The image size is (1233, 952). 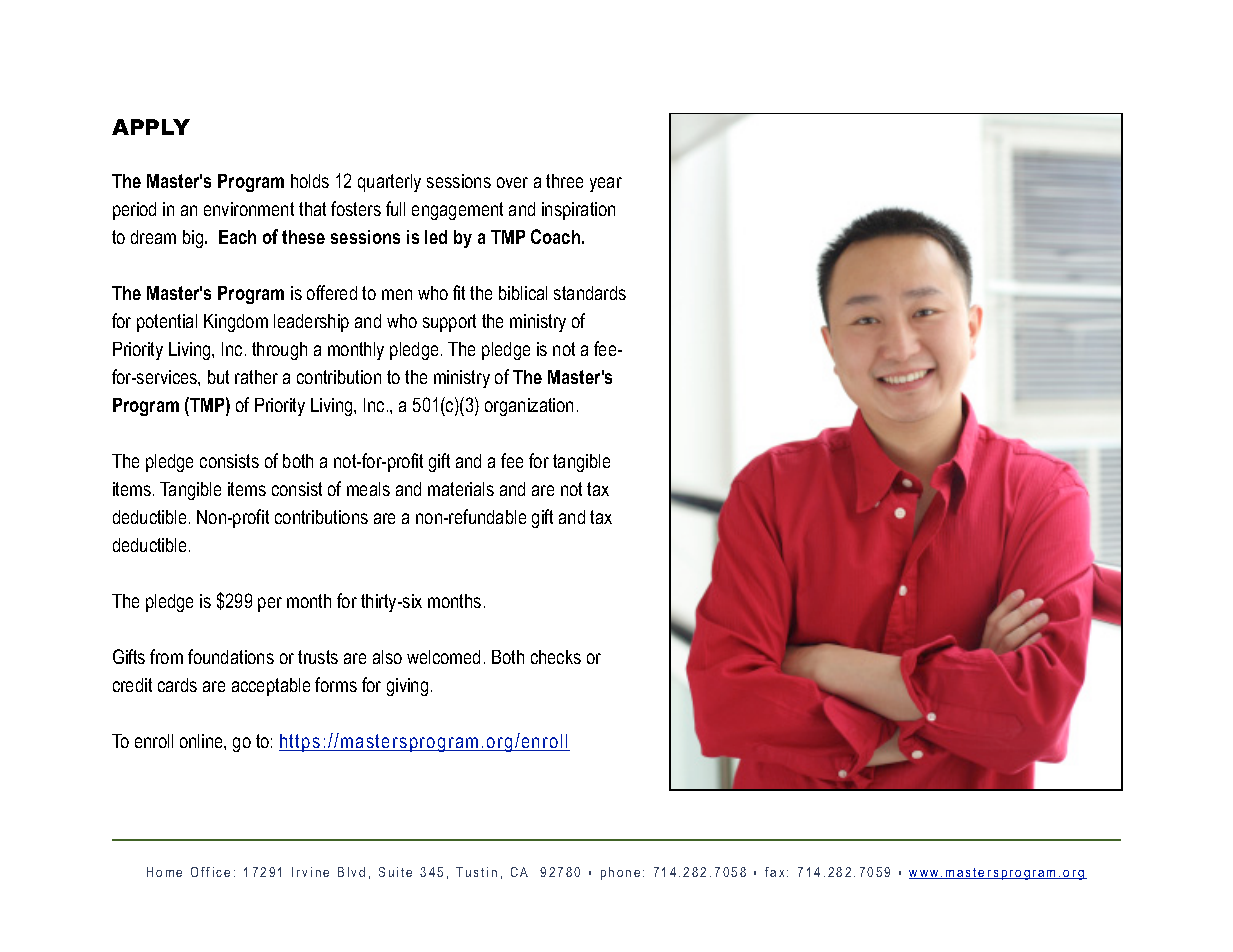 I want to click on giving, so click(x=407, y=687).
